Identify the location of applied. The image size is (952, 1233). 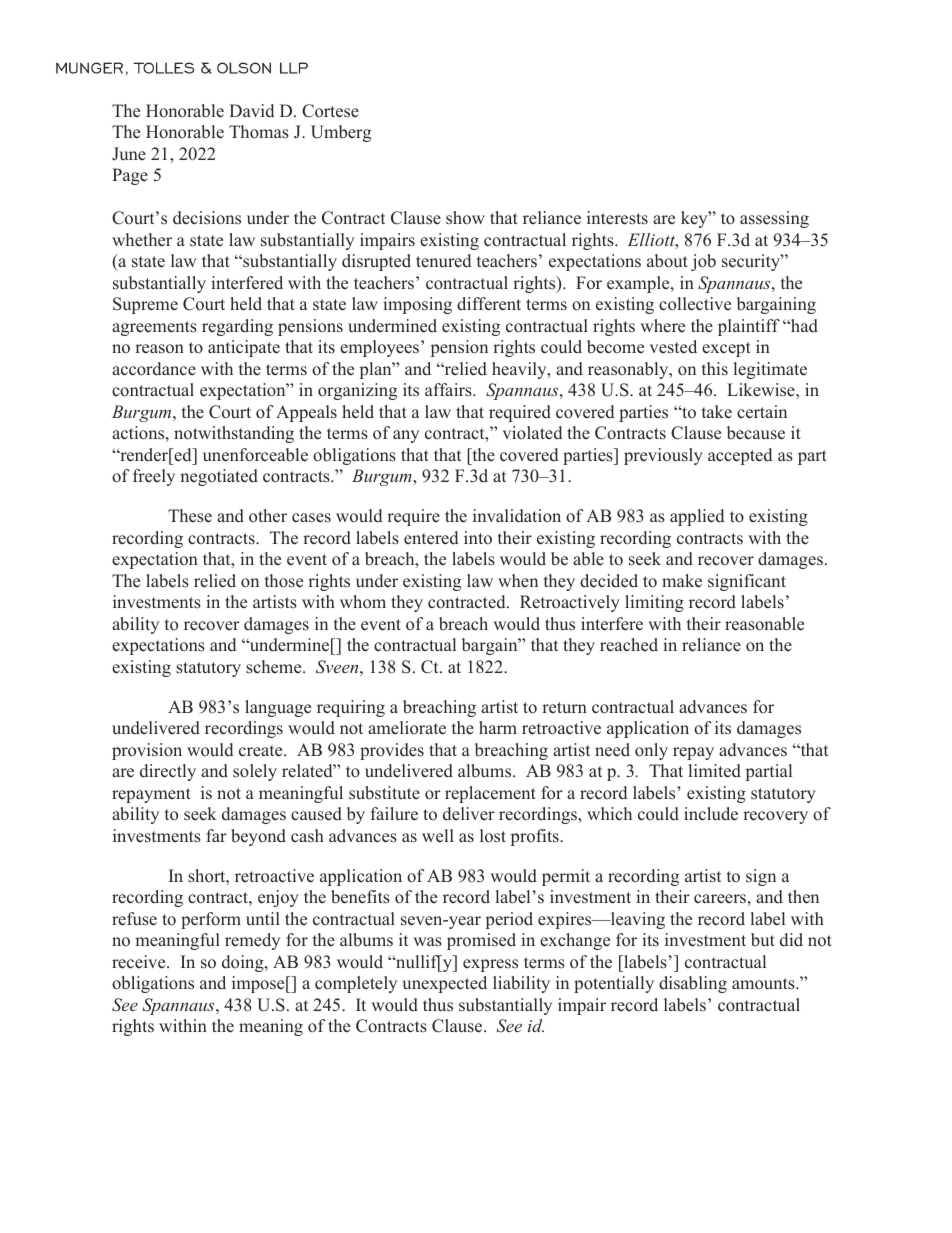
(697, 517).
